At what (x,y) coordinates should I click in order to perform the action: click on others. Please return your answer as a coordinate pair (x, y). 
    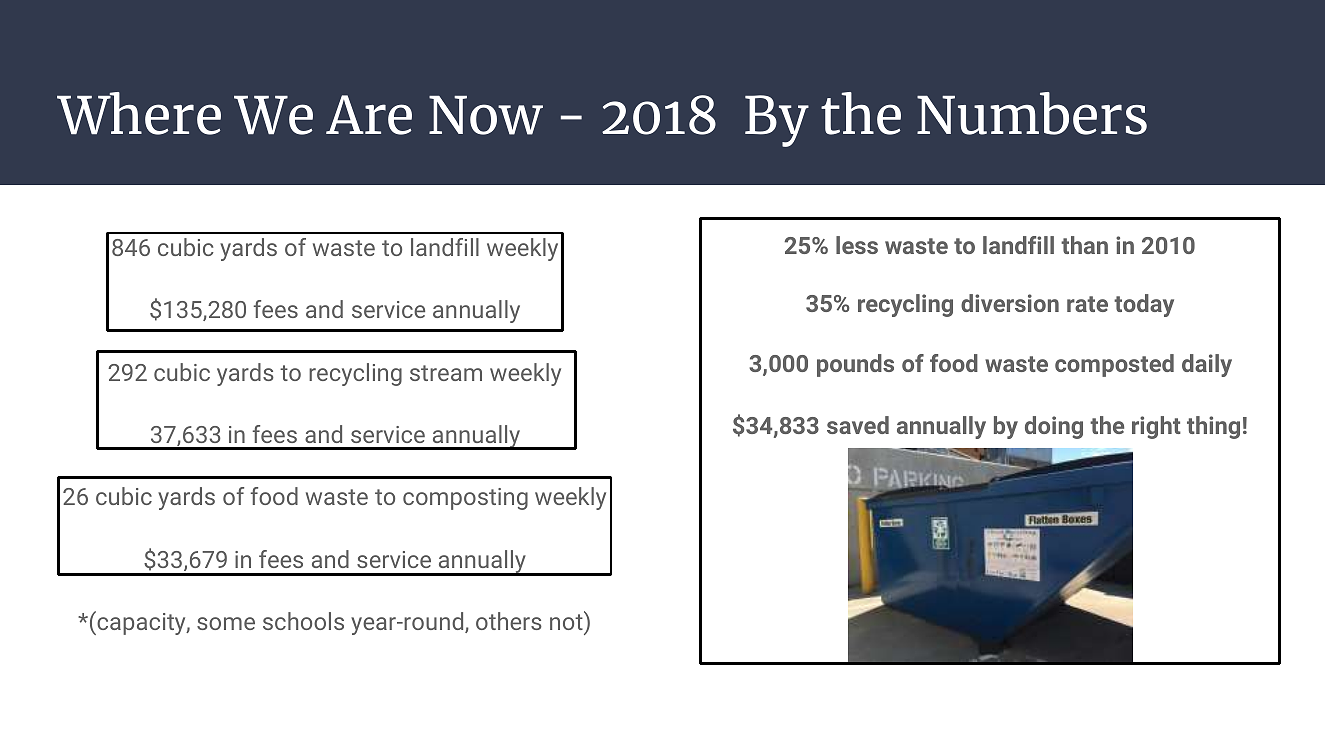
    Looking at the image, I should click on (509, 621).
